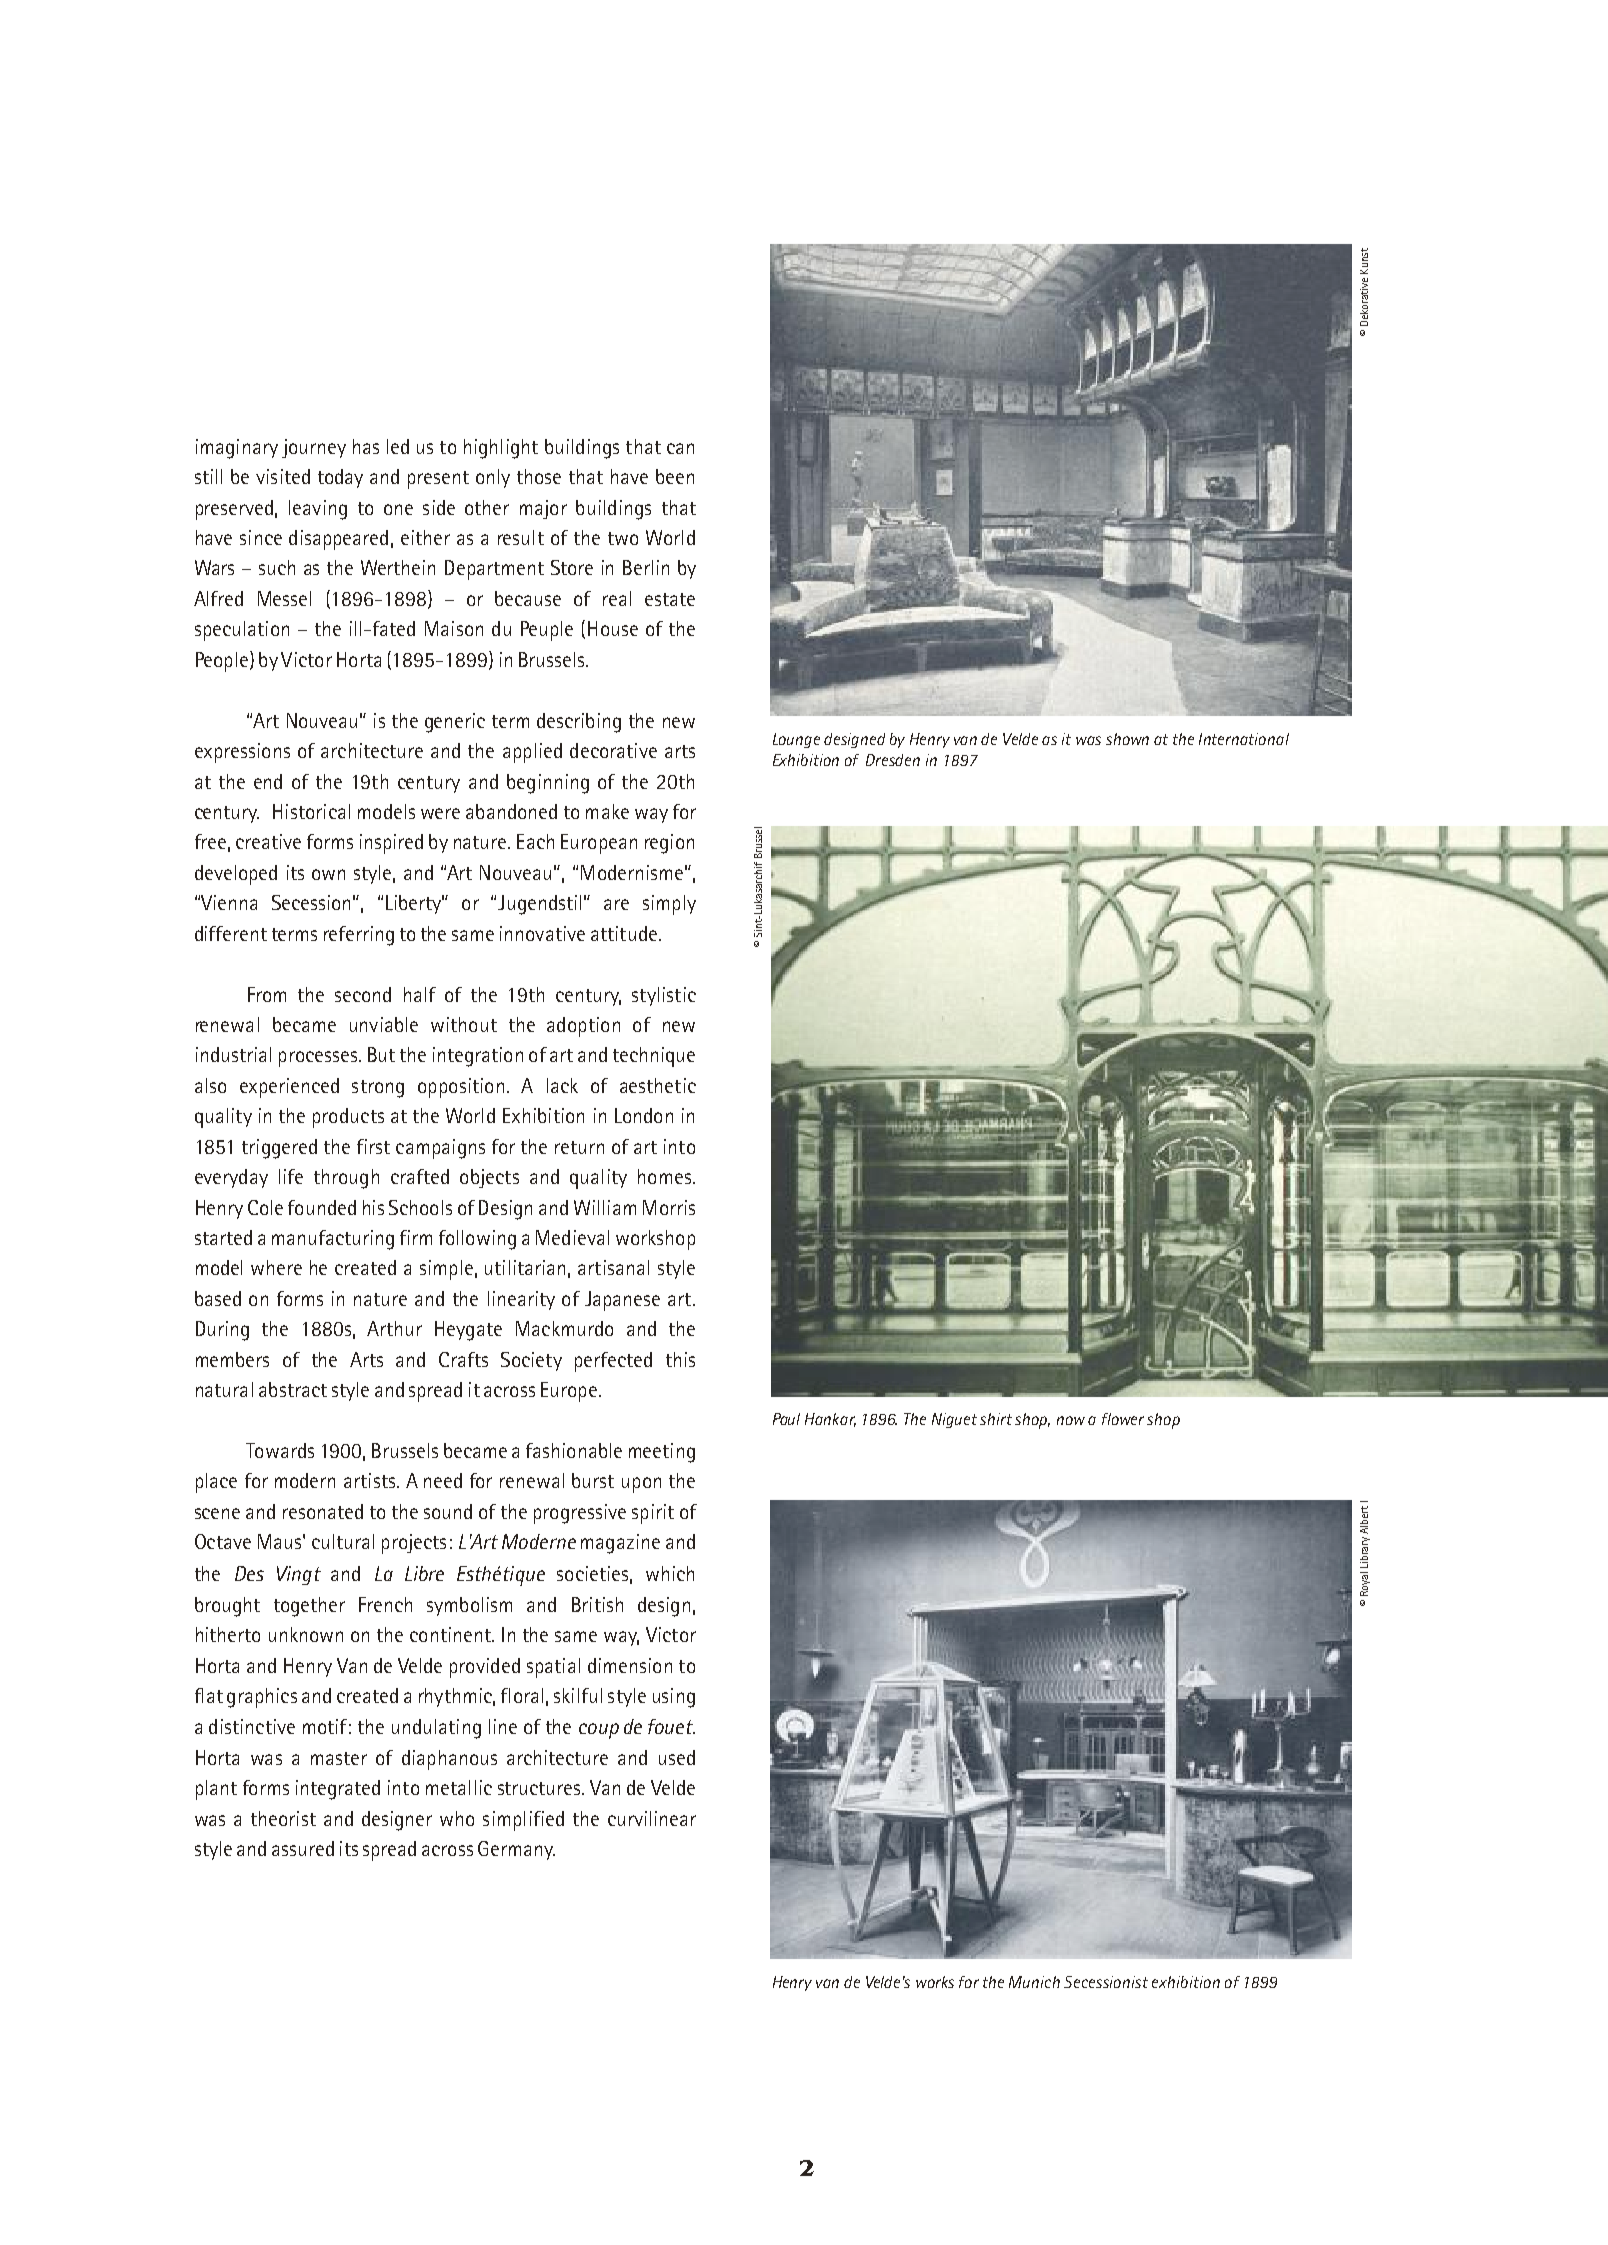 The image size is (1608, 2245). What do you see at coordinates (1127, 739) in the document?
I see `shown` at bounding box center [1127, 739].
